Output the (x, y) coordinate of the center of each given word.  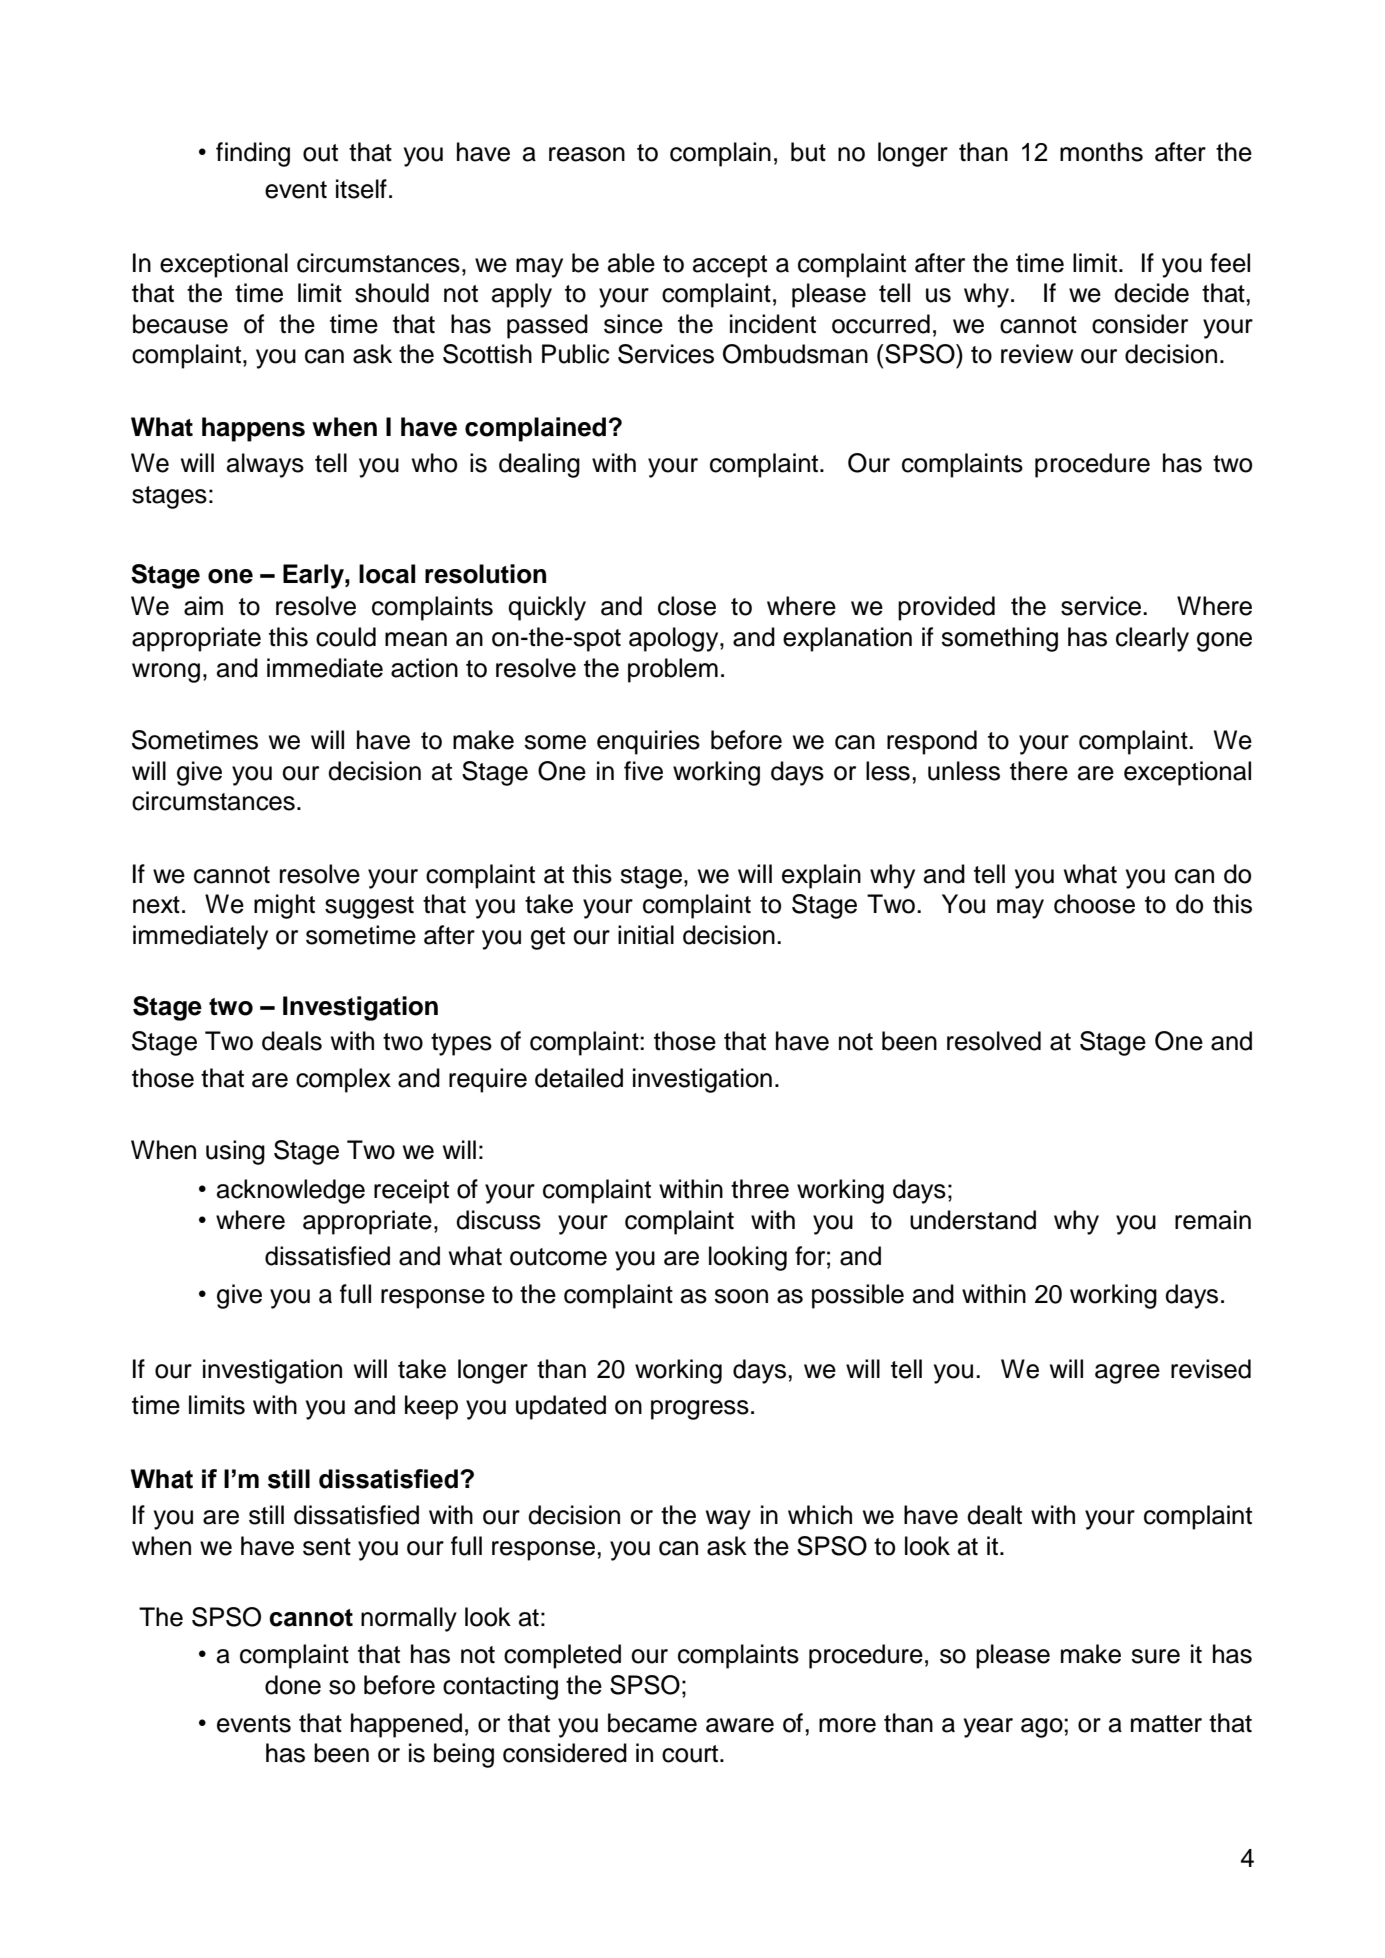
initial (646, 935)
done (293, 1685)
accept (730, 266)
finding (253, 154)
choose (1094, 904)
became (652, 1723)
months (1101, 152)
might (284, 906)
